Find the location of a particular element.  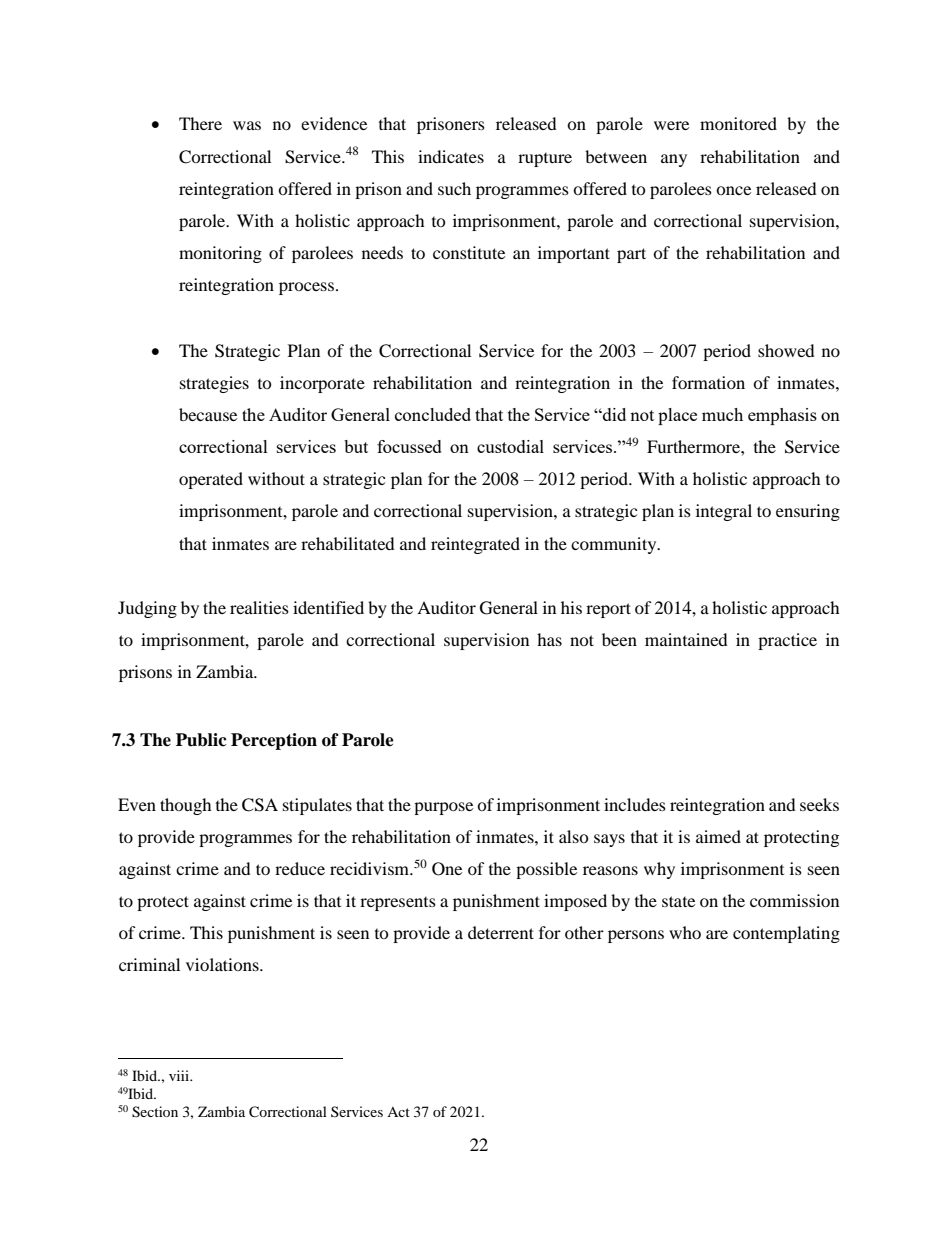

viii is located at coordinates (180, 1075).
